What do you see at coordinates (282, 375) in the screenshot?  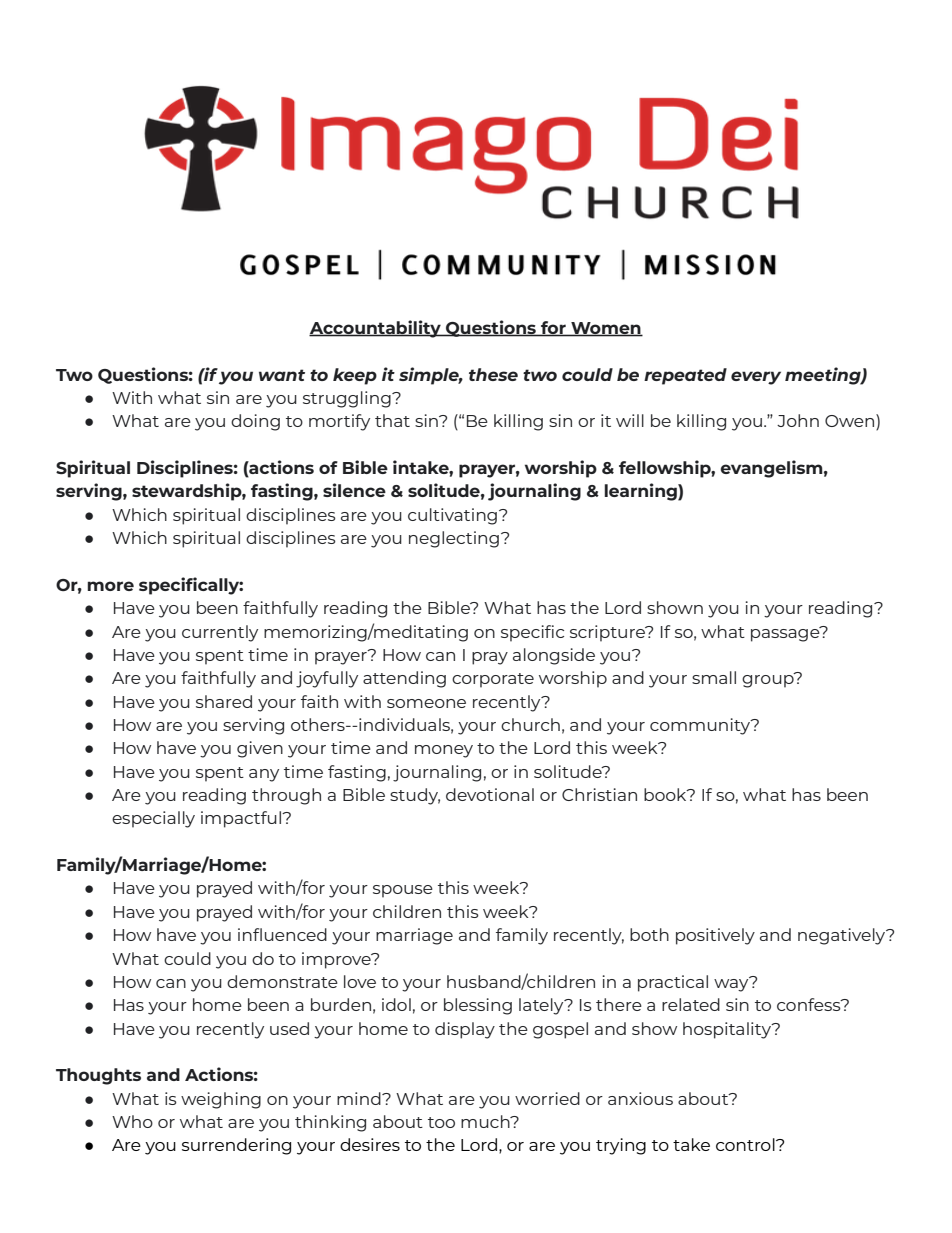 I see `want` at bounding box center [282, 375].
